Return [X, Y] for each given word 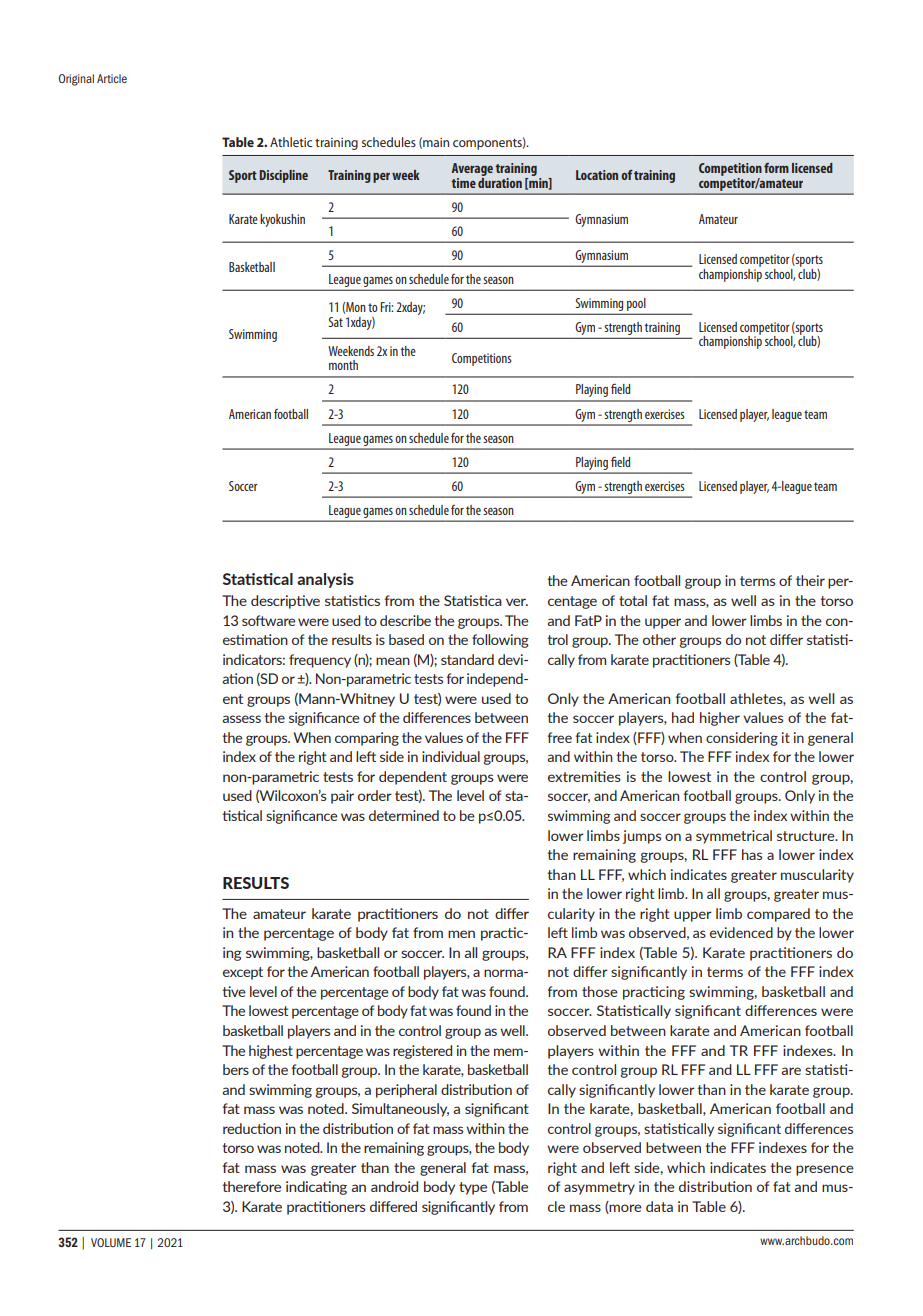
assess [241, 719]
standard [467, 659]
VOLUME [111, 1242]
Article [112, 78]
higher [720, 719]
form [776, 168]
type [473, 1188]
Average [472, 169]
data [659, 1206]
